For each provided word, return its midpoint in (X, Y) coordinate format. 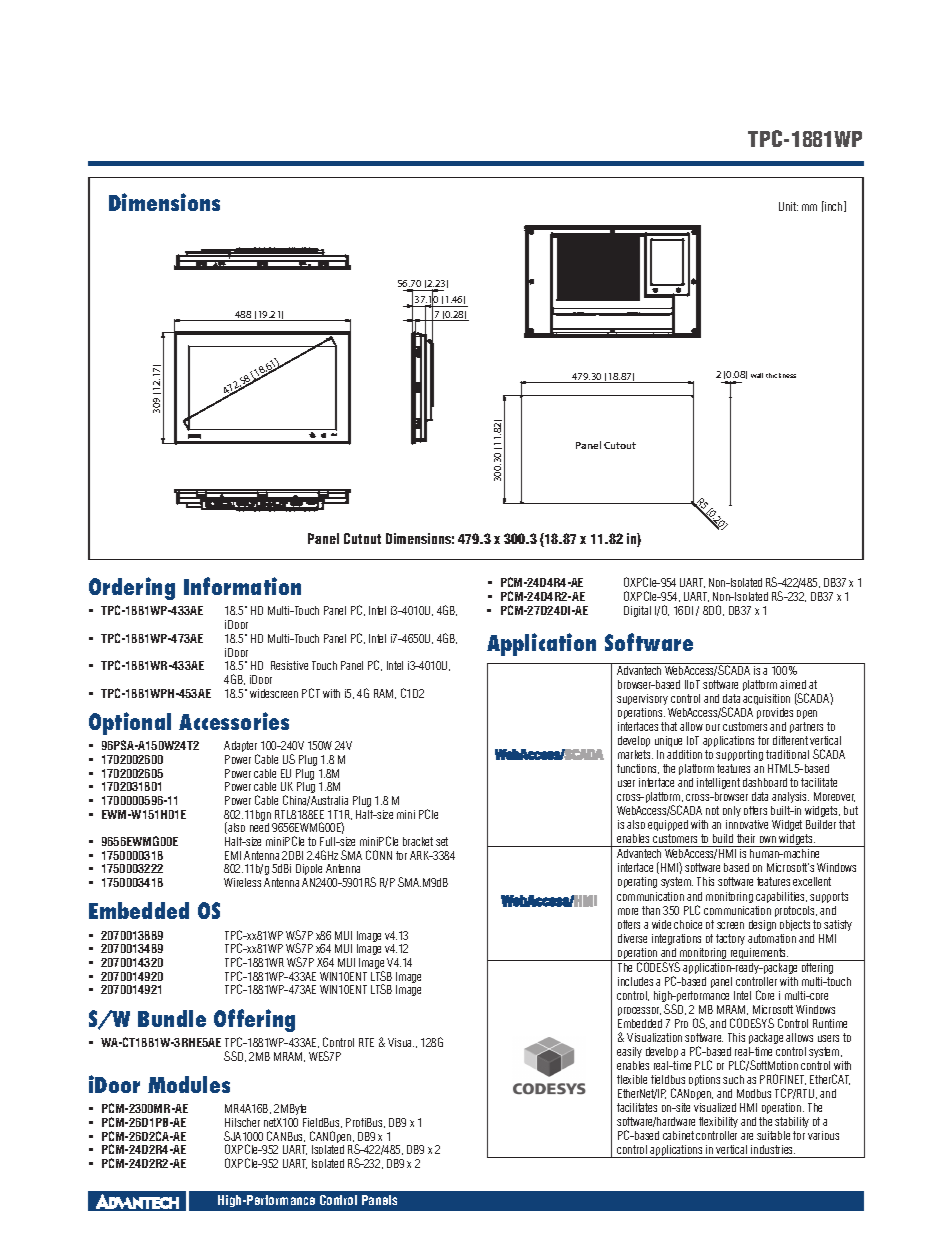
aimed (793, 684)
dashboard (765, 782)
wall (757, 375)
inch (834, 206)
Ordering (132, 588)
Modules (189, 1084)
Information (242, 586)
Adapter (241, 748)
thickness (781, 375)
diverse (632, 938)
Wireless (242, 882)
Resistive (289, 665)
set (442, 841)
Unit (788, 206)
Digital (637, 611)
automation (772, 938)
